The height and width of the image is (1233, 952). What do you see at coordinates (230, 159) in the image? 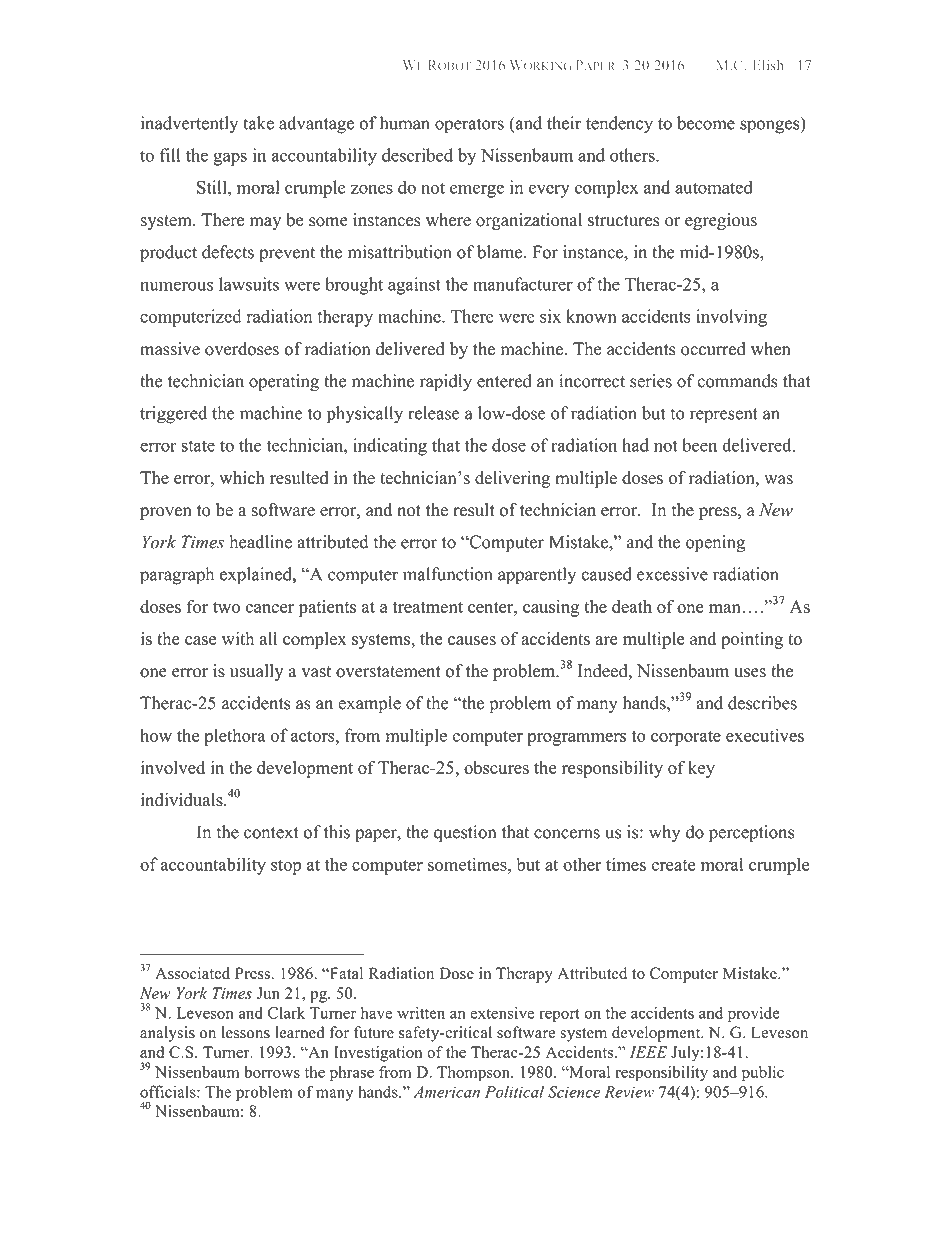
I see `gaps` at bounding box center [230, 159].
